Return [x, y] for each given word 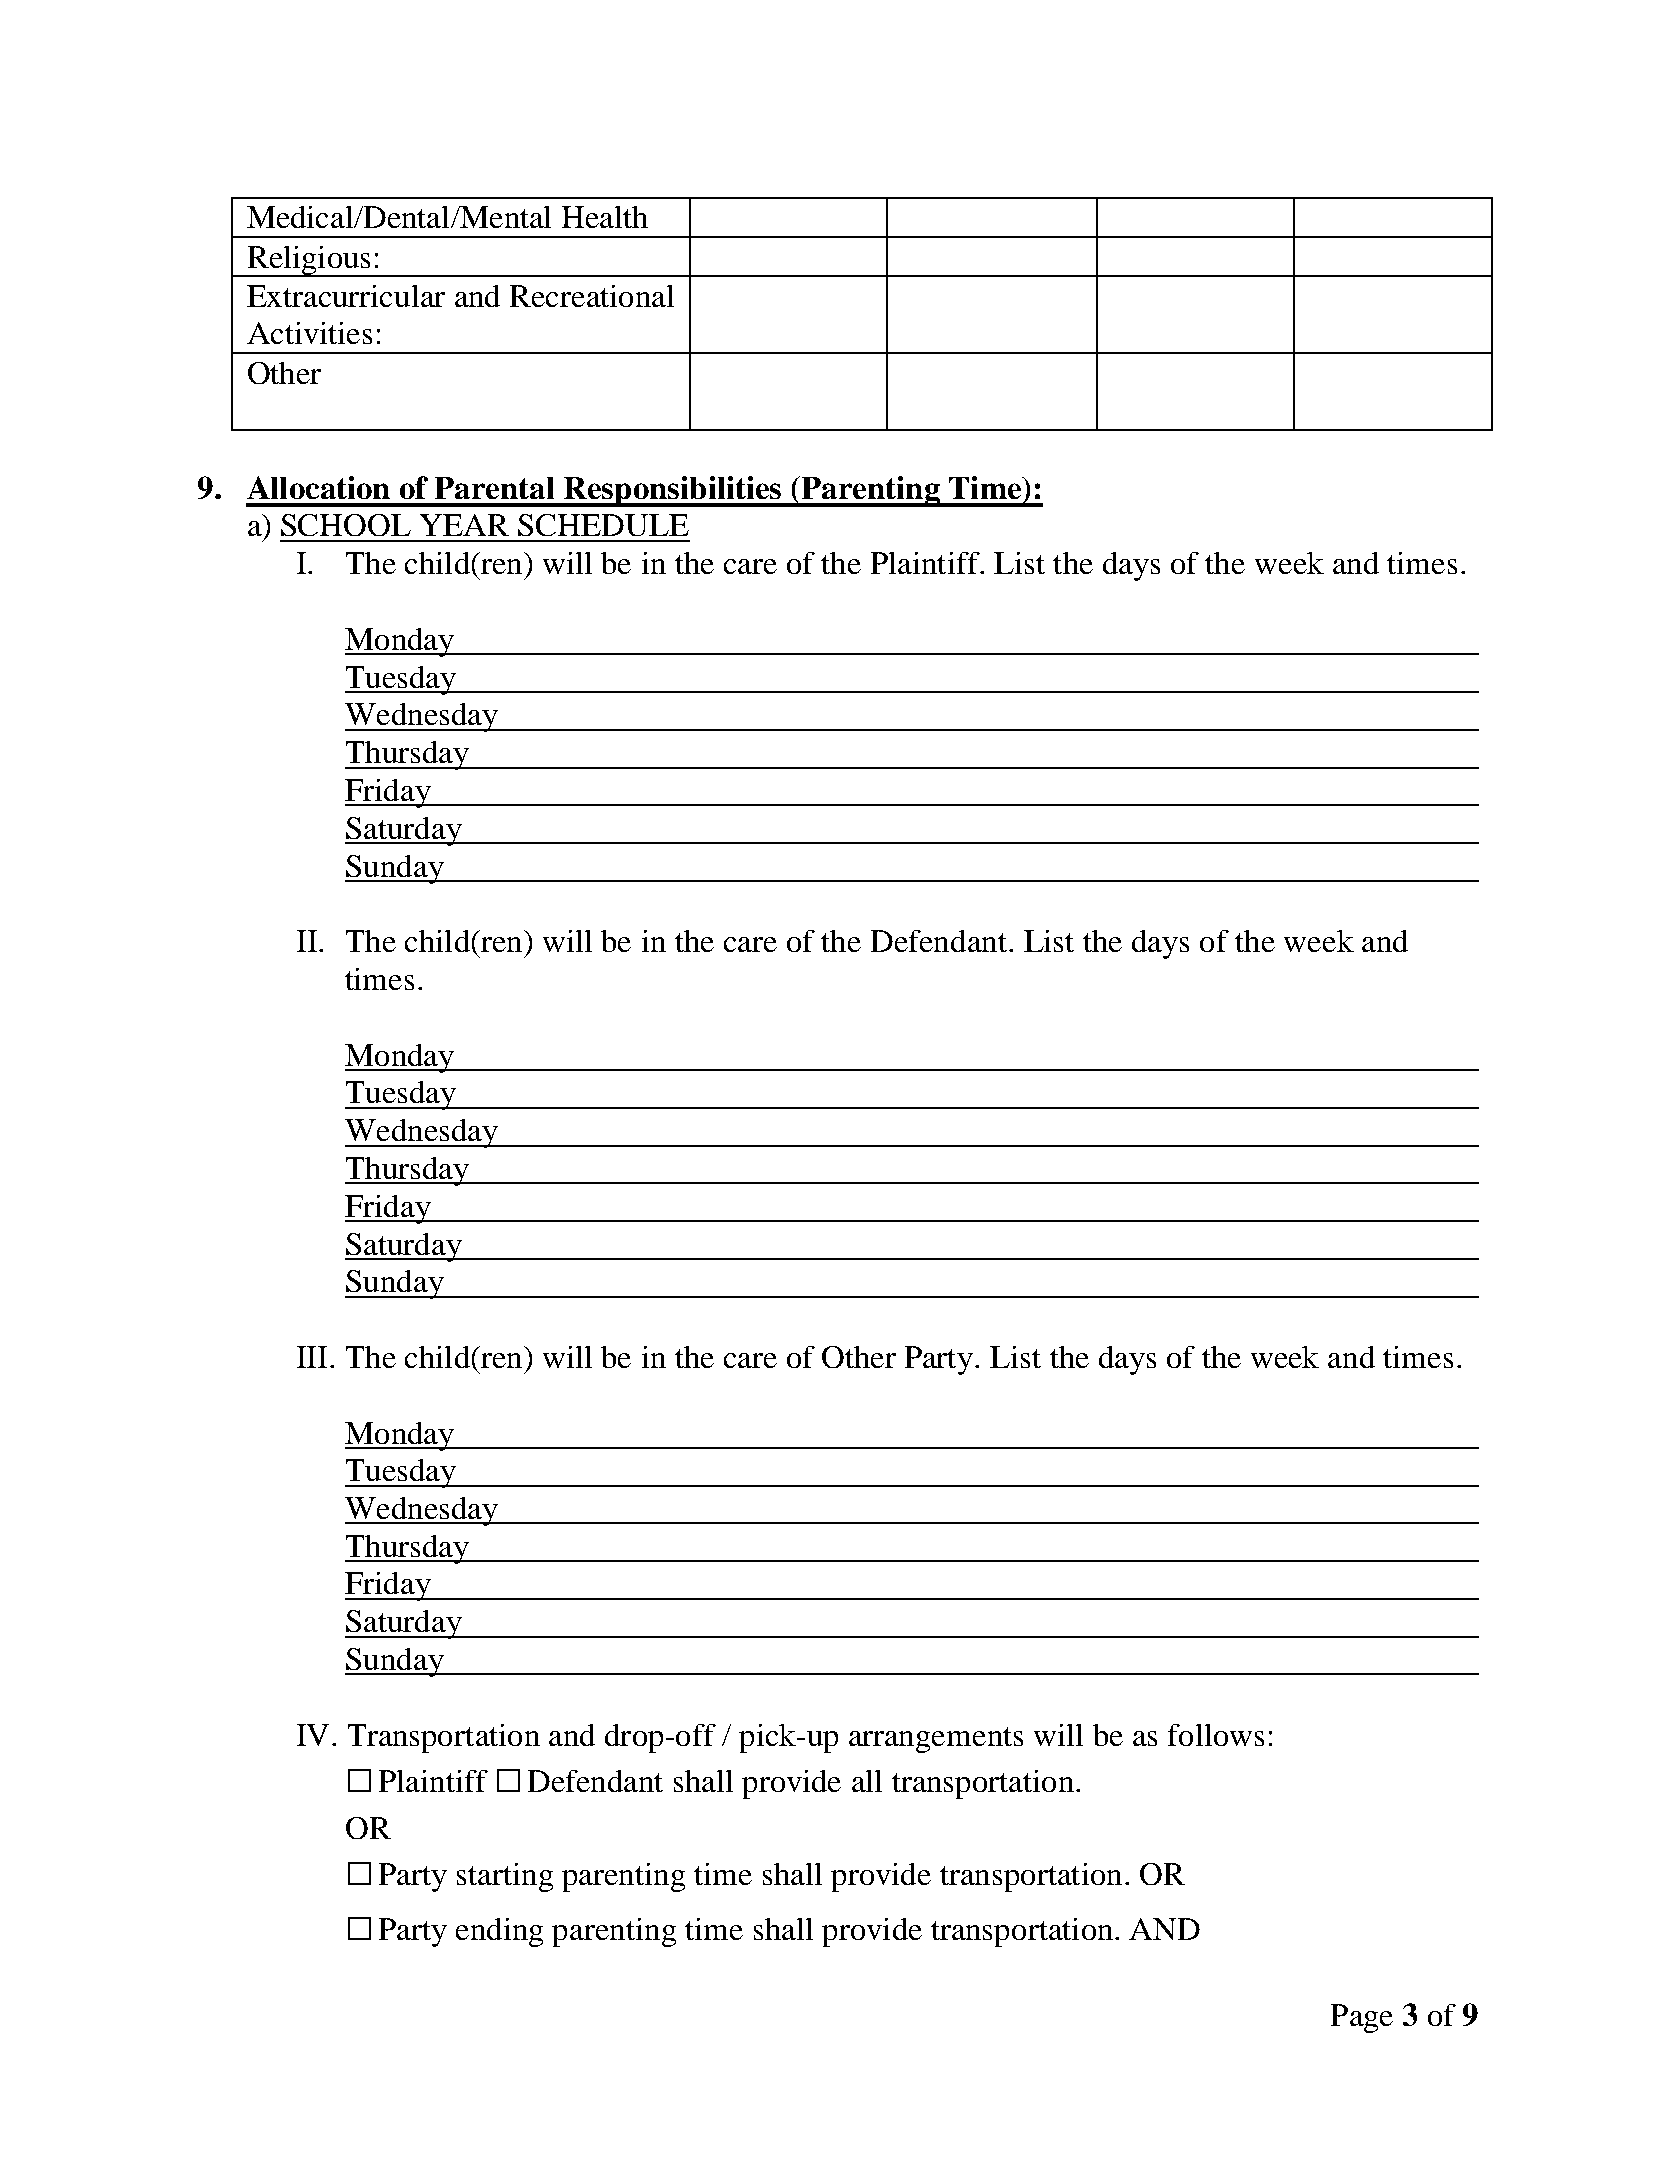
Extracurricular [346, 296]
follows [1216, 1735]
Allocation [318, 487]
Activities [309, 333]
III [312, 1357]
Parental [494, 488]
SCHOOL [346, 525]
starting [505, 1877]
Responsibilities [673, 491]
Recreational [592, 296]
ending [499, 1932]
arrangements [936, 1740]
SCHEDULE [603, 525]
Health [605, 217]
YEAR [464, 525]
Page [1362, 2018]
